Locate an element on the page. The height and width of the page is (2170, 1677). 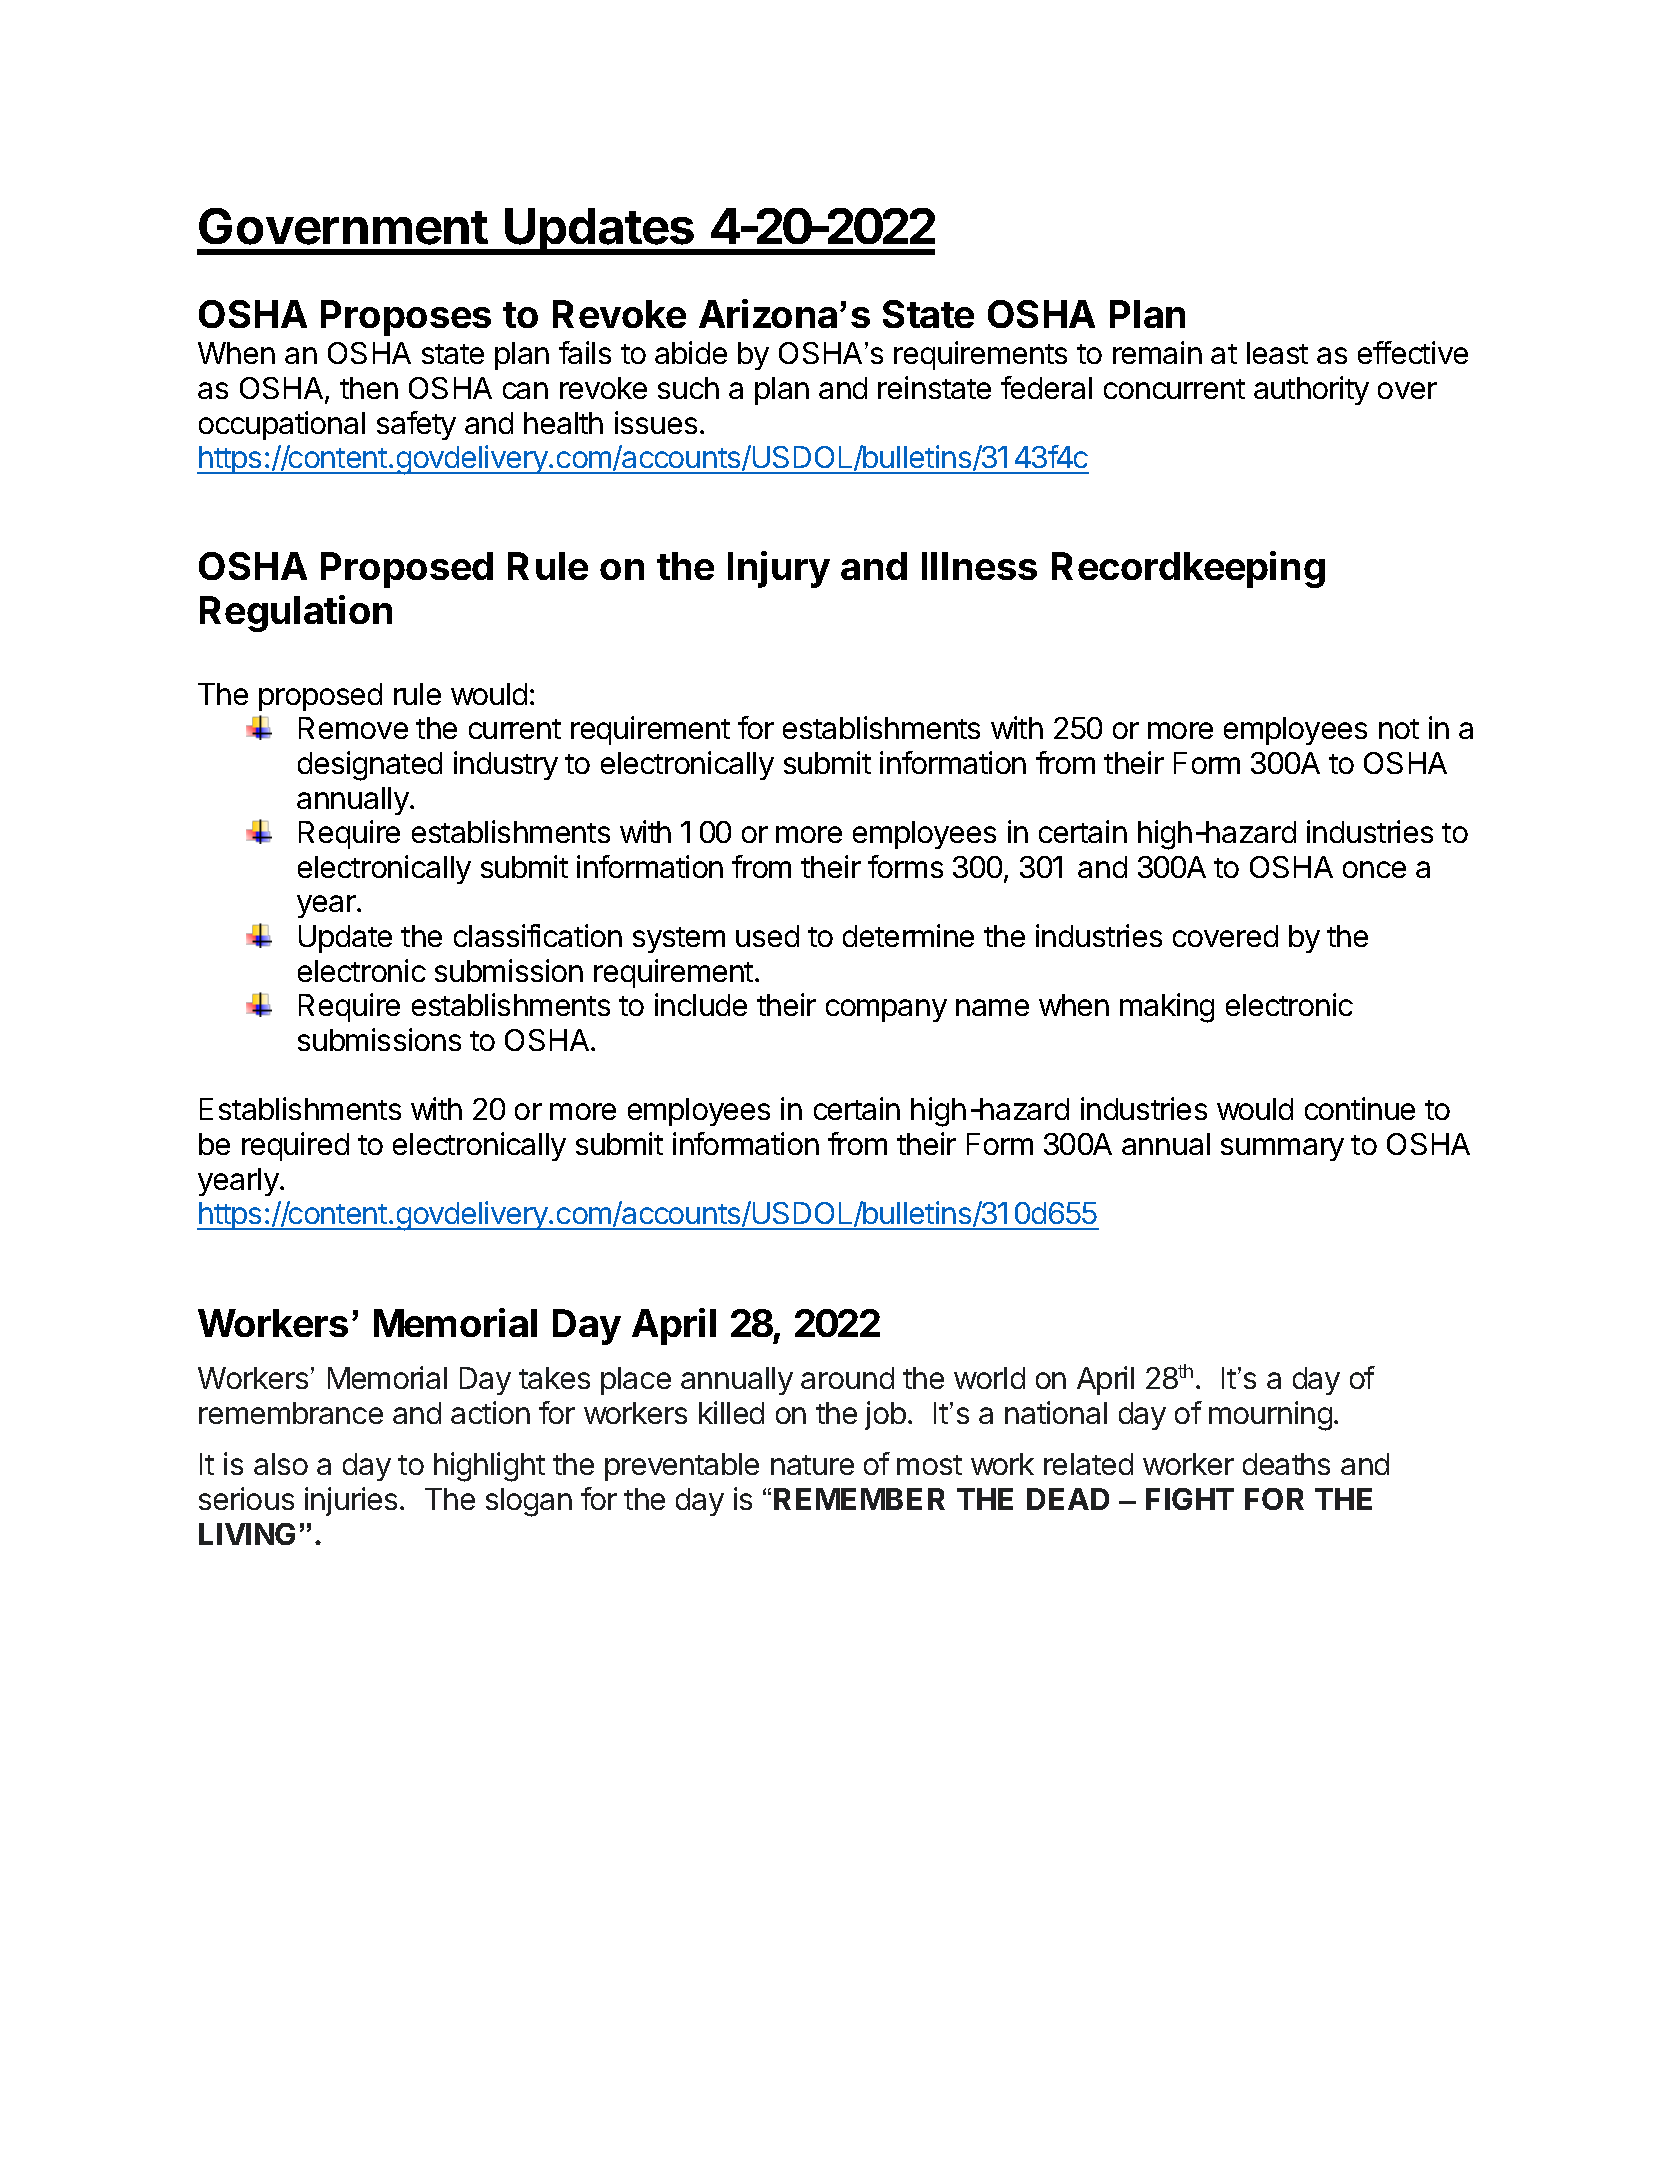
abide is located at coordinates (691, 352).
